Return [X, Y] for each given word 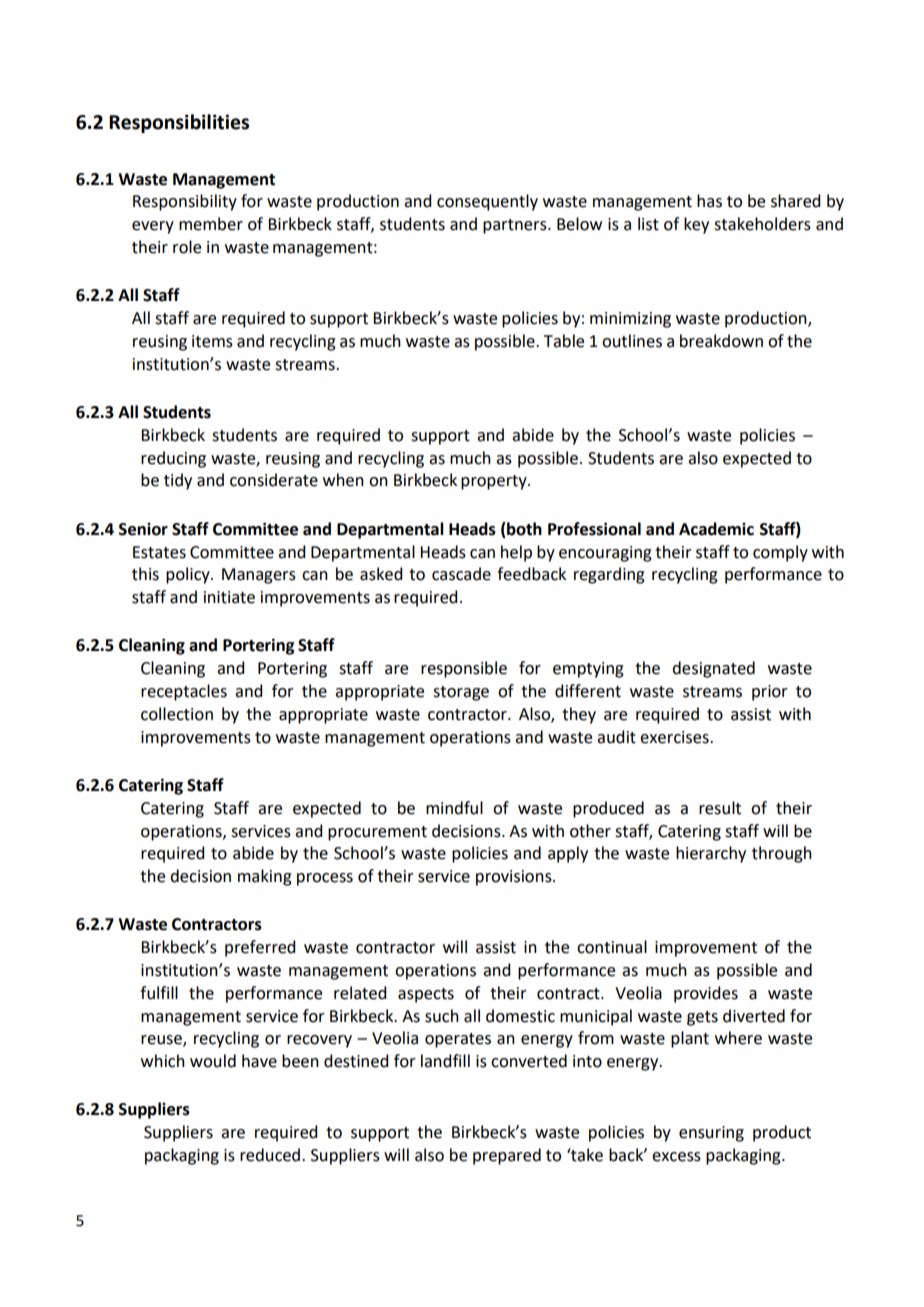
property [495, 482]
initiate [229, 597]
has [709, 201]
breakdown [721, 341]
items [212, 341]
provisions [515, 878]
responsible [464, 669]
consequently [487, 202]
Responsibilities [179, 123]
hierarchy [711, 854]
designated [713, 669]
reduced [271, 1155]
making [265, 877]
